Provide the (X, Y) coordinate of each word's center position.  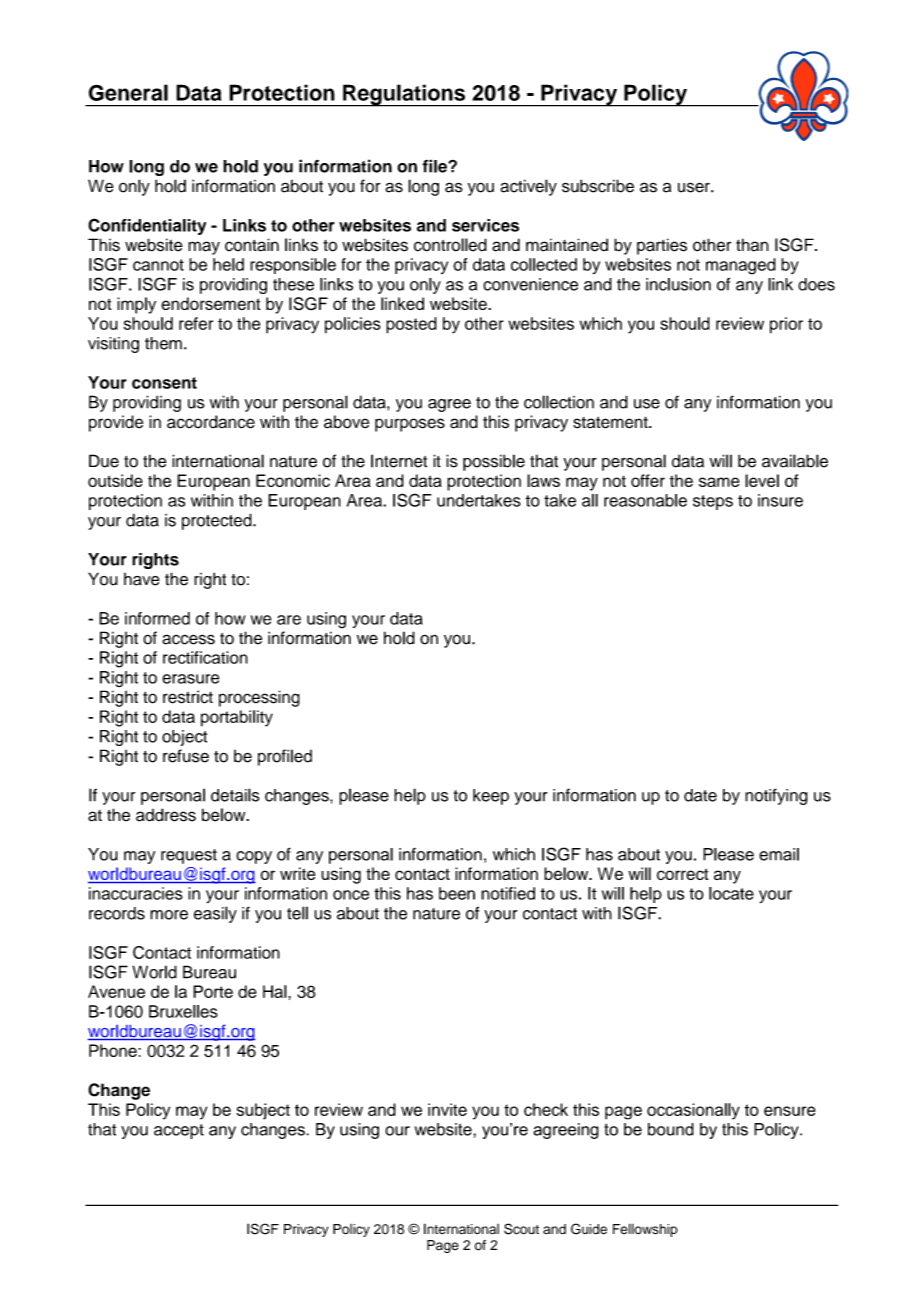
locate (731, 893)
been (457, 893)
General (128, 92)
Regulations (404, 95)
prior (786, 325)
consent (164, 383)
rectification (205, 657)
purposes (410, 425)
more (169, 915)
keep (491, 797)
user (695, 187)
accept (179, 1131)
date (700, 795)
